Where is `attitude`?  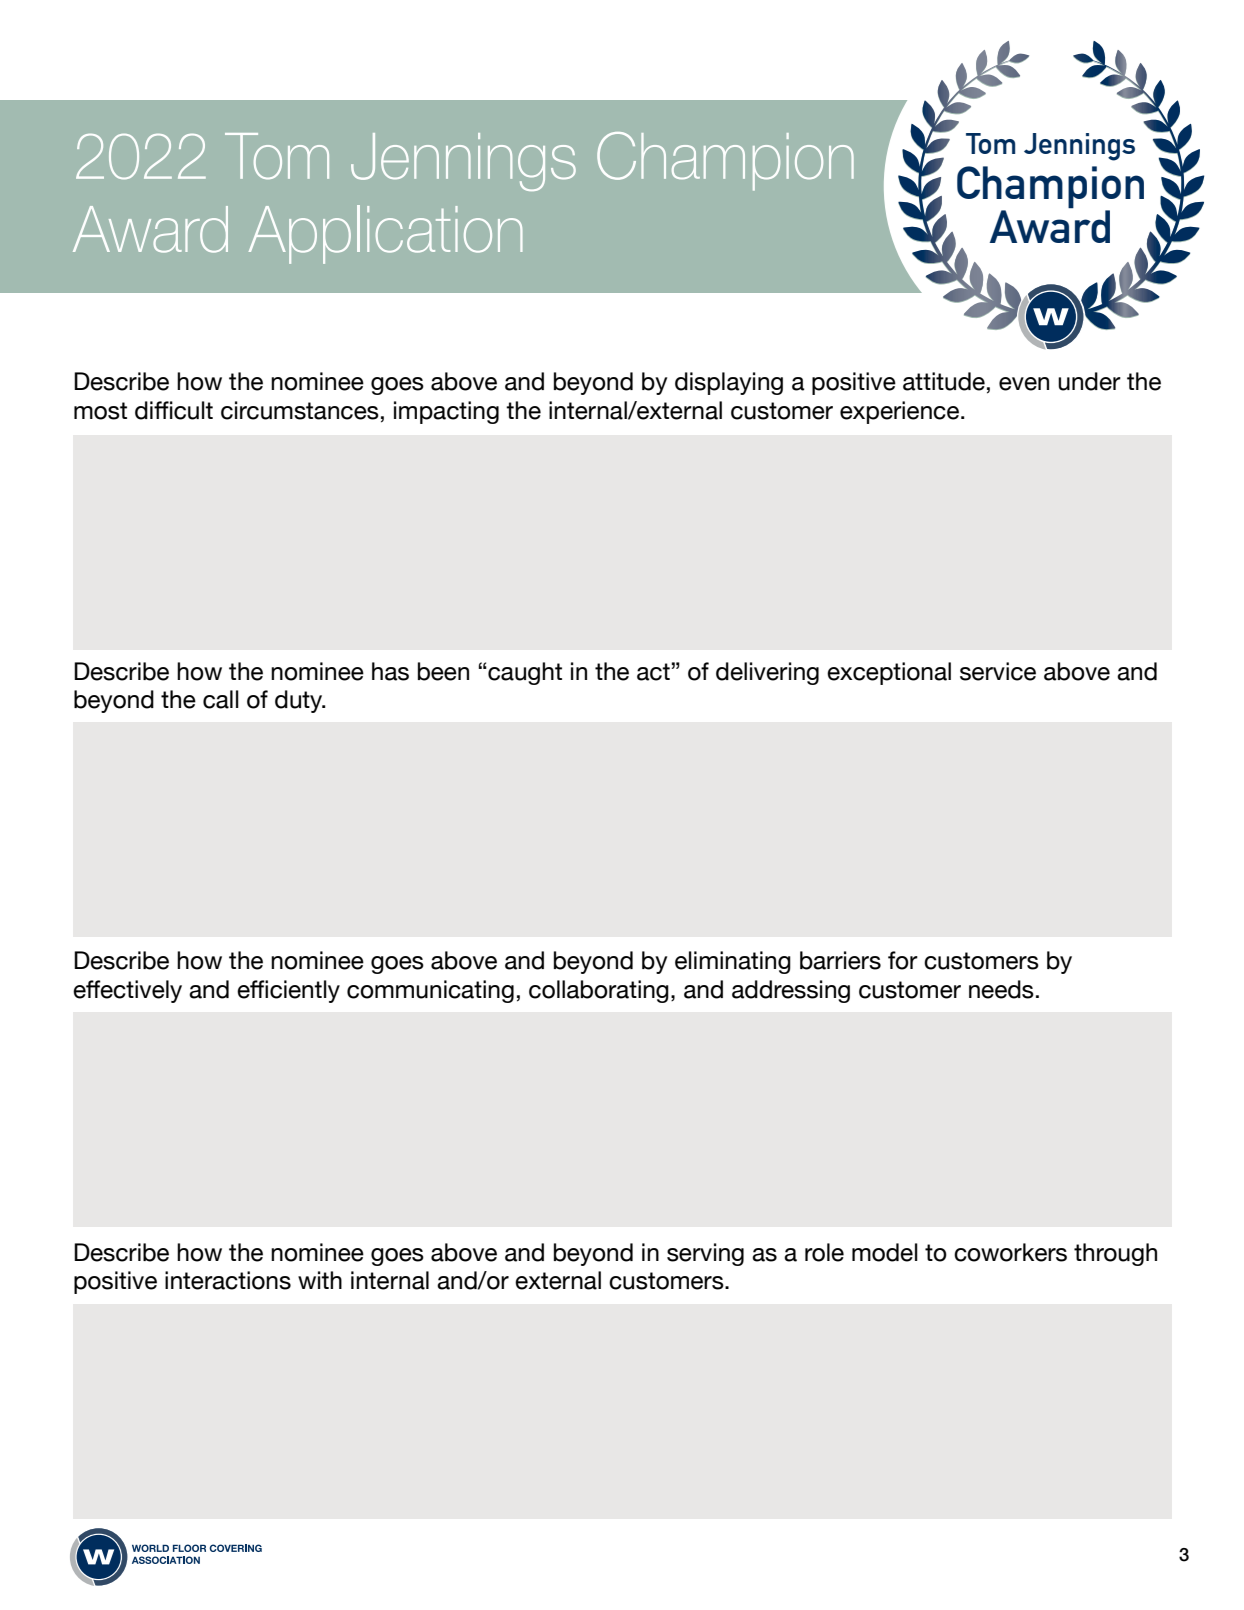 attitude is located at coordinates (944, 381).
